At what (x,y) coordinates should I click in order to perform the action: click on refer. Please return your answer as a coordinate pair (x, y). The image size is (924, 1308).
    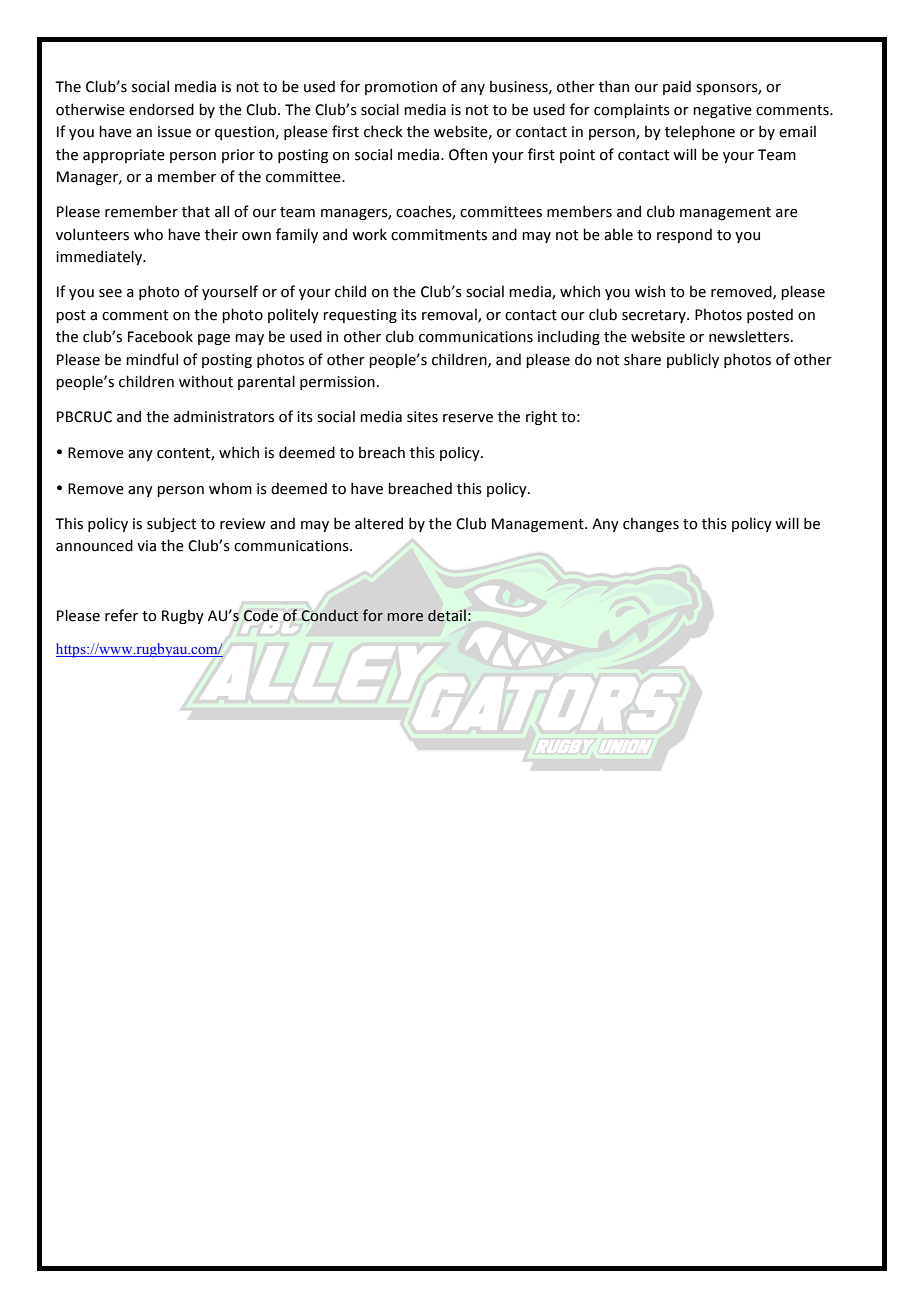
    Looking at the image, I should click on (121, 615).
